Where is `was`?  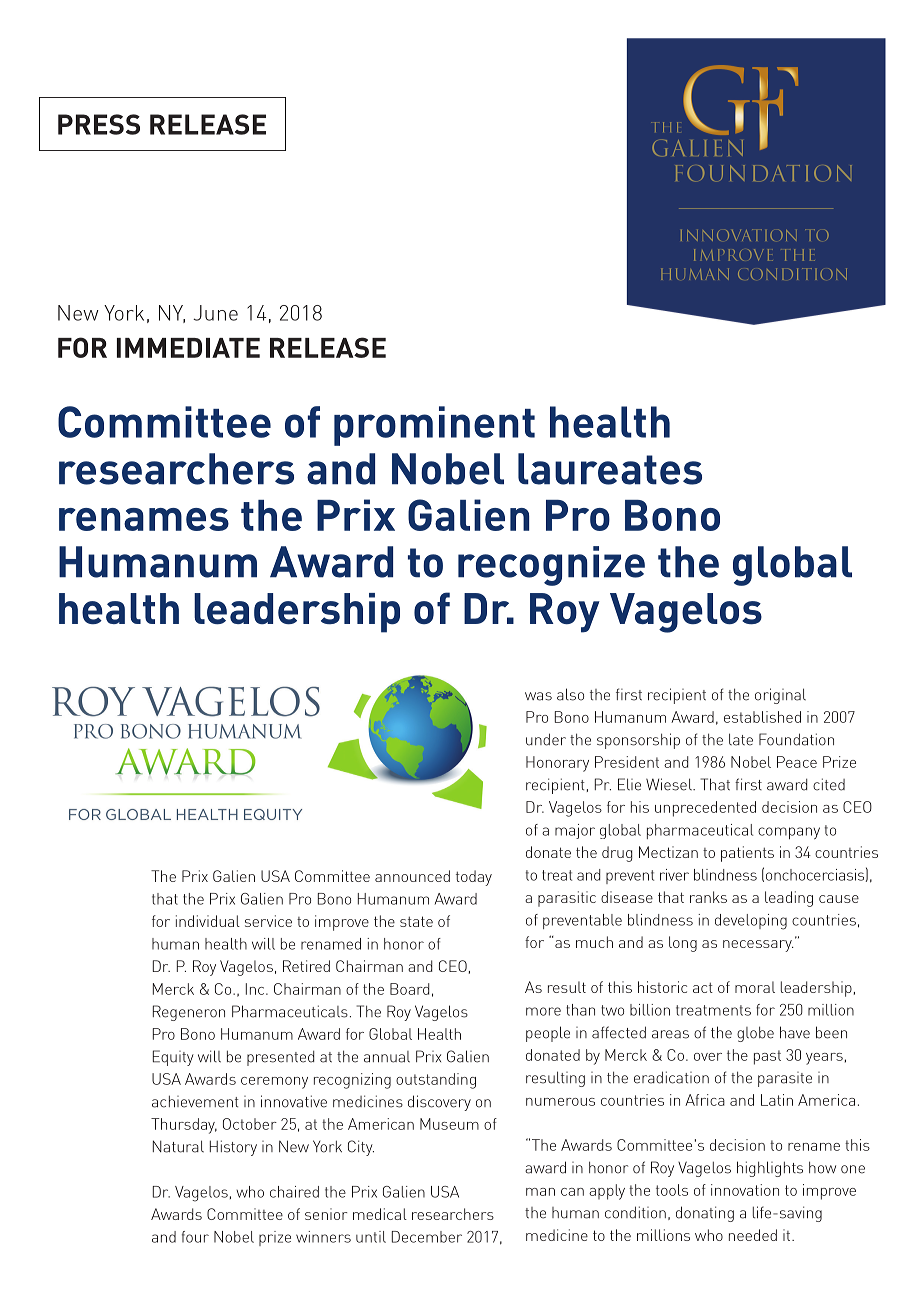 was is located at coordinates (538, 696).
